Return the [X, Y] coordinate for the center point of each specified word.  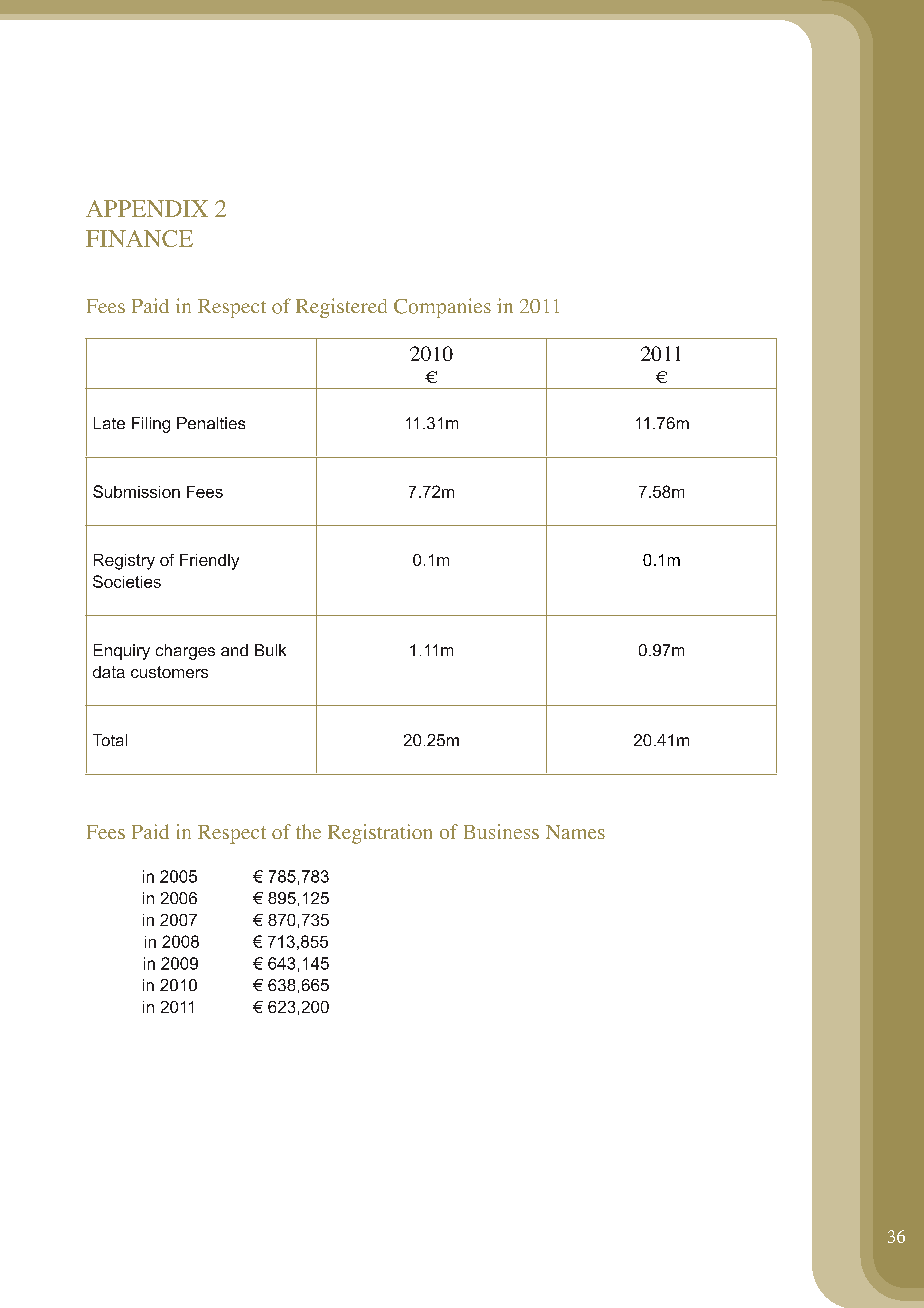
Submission [136, 491]
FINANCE [139, 238]
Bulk [270, 650]
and [234, 650]
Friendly [209, 562]
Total [110, 740]
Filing [151, 425]
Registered [341, 308]
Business [501, 831]
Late [109, 423]
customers [169, 672]
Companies [442, 308]
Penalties [211, 423]
